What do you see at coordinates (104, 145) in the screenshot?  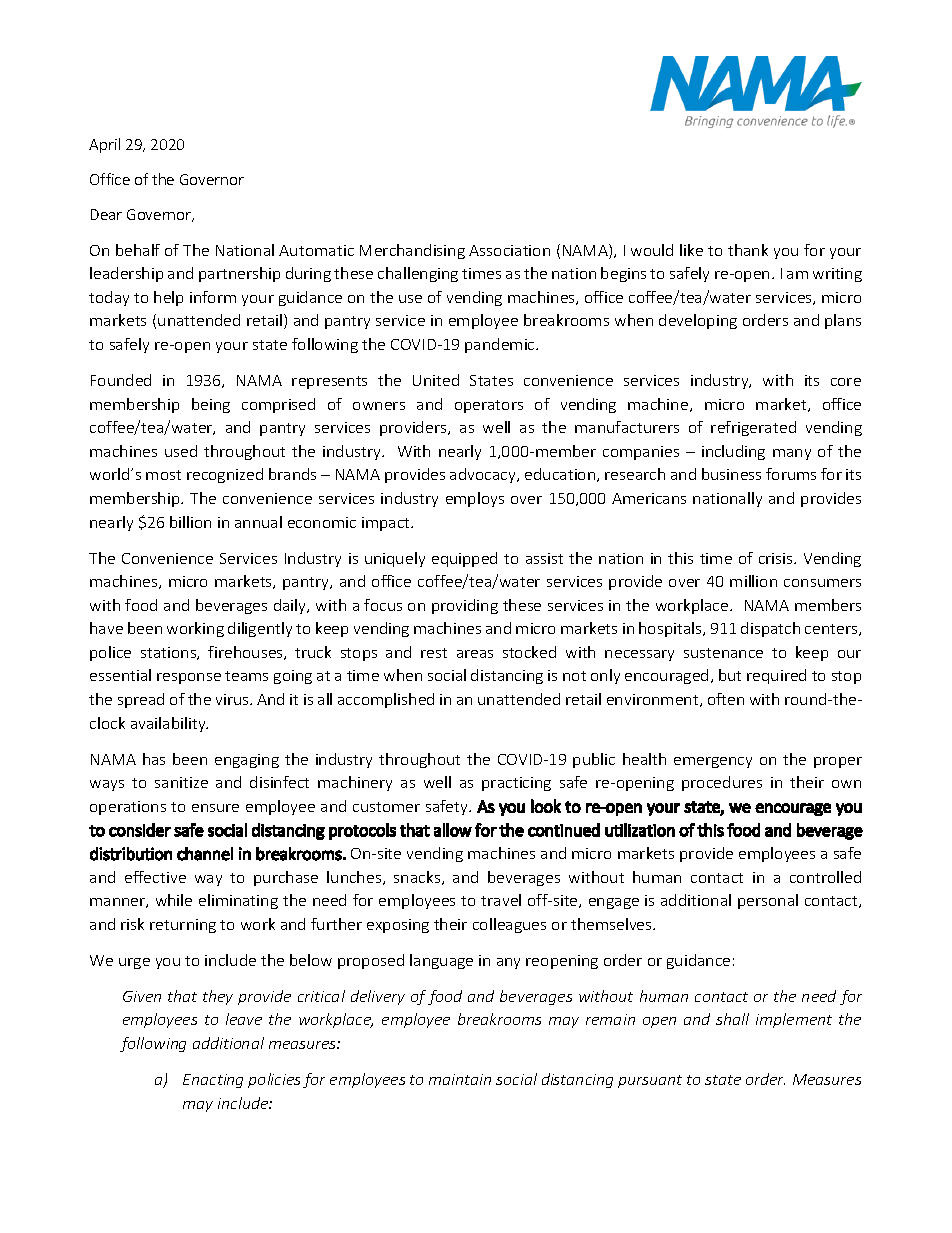 I see `April` at bounding box center [104, 145].
